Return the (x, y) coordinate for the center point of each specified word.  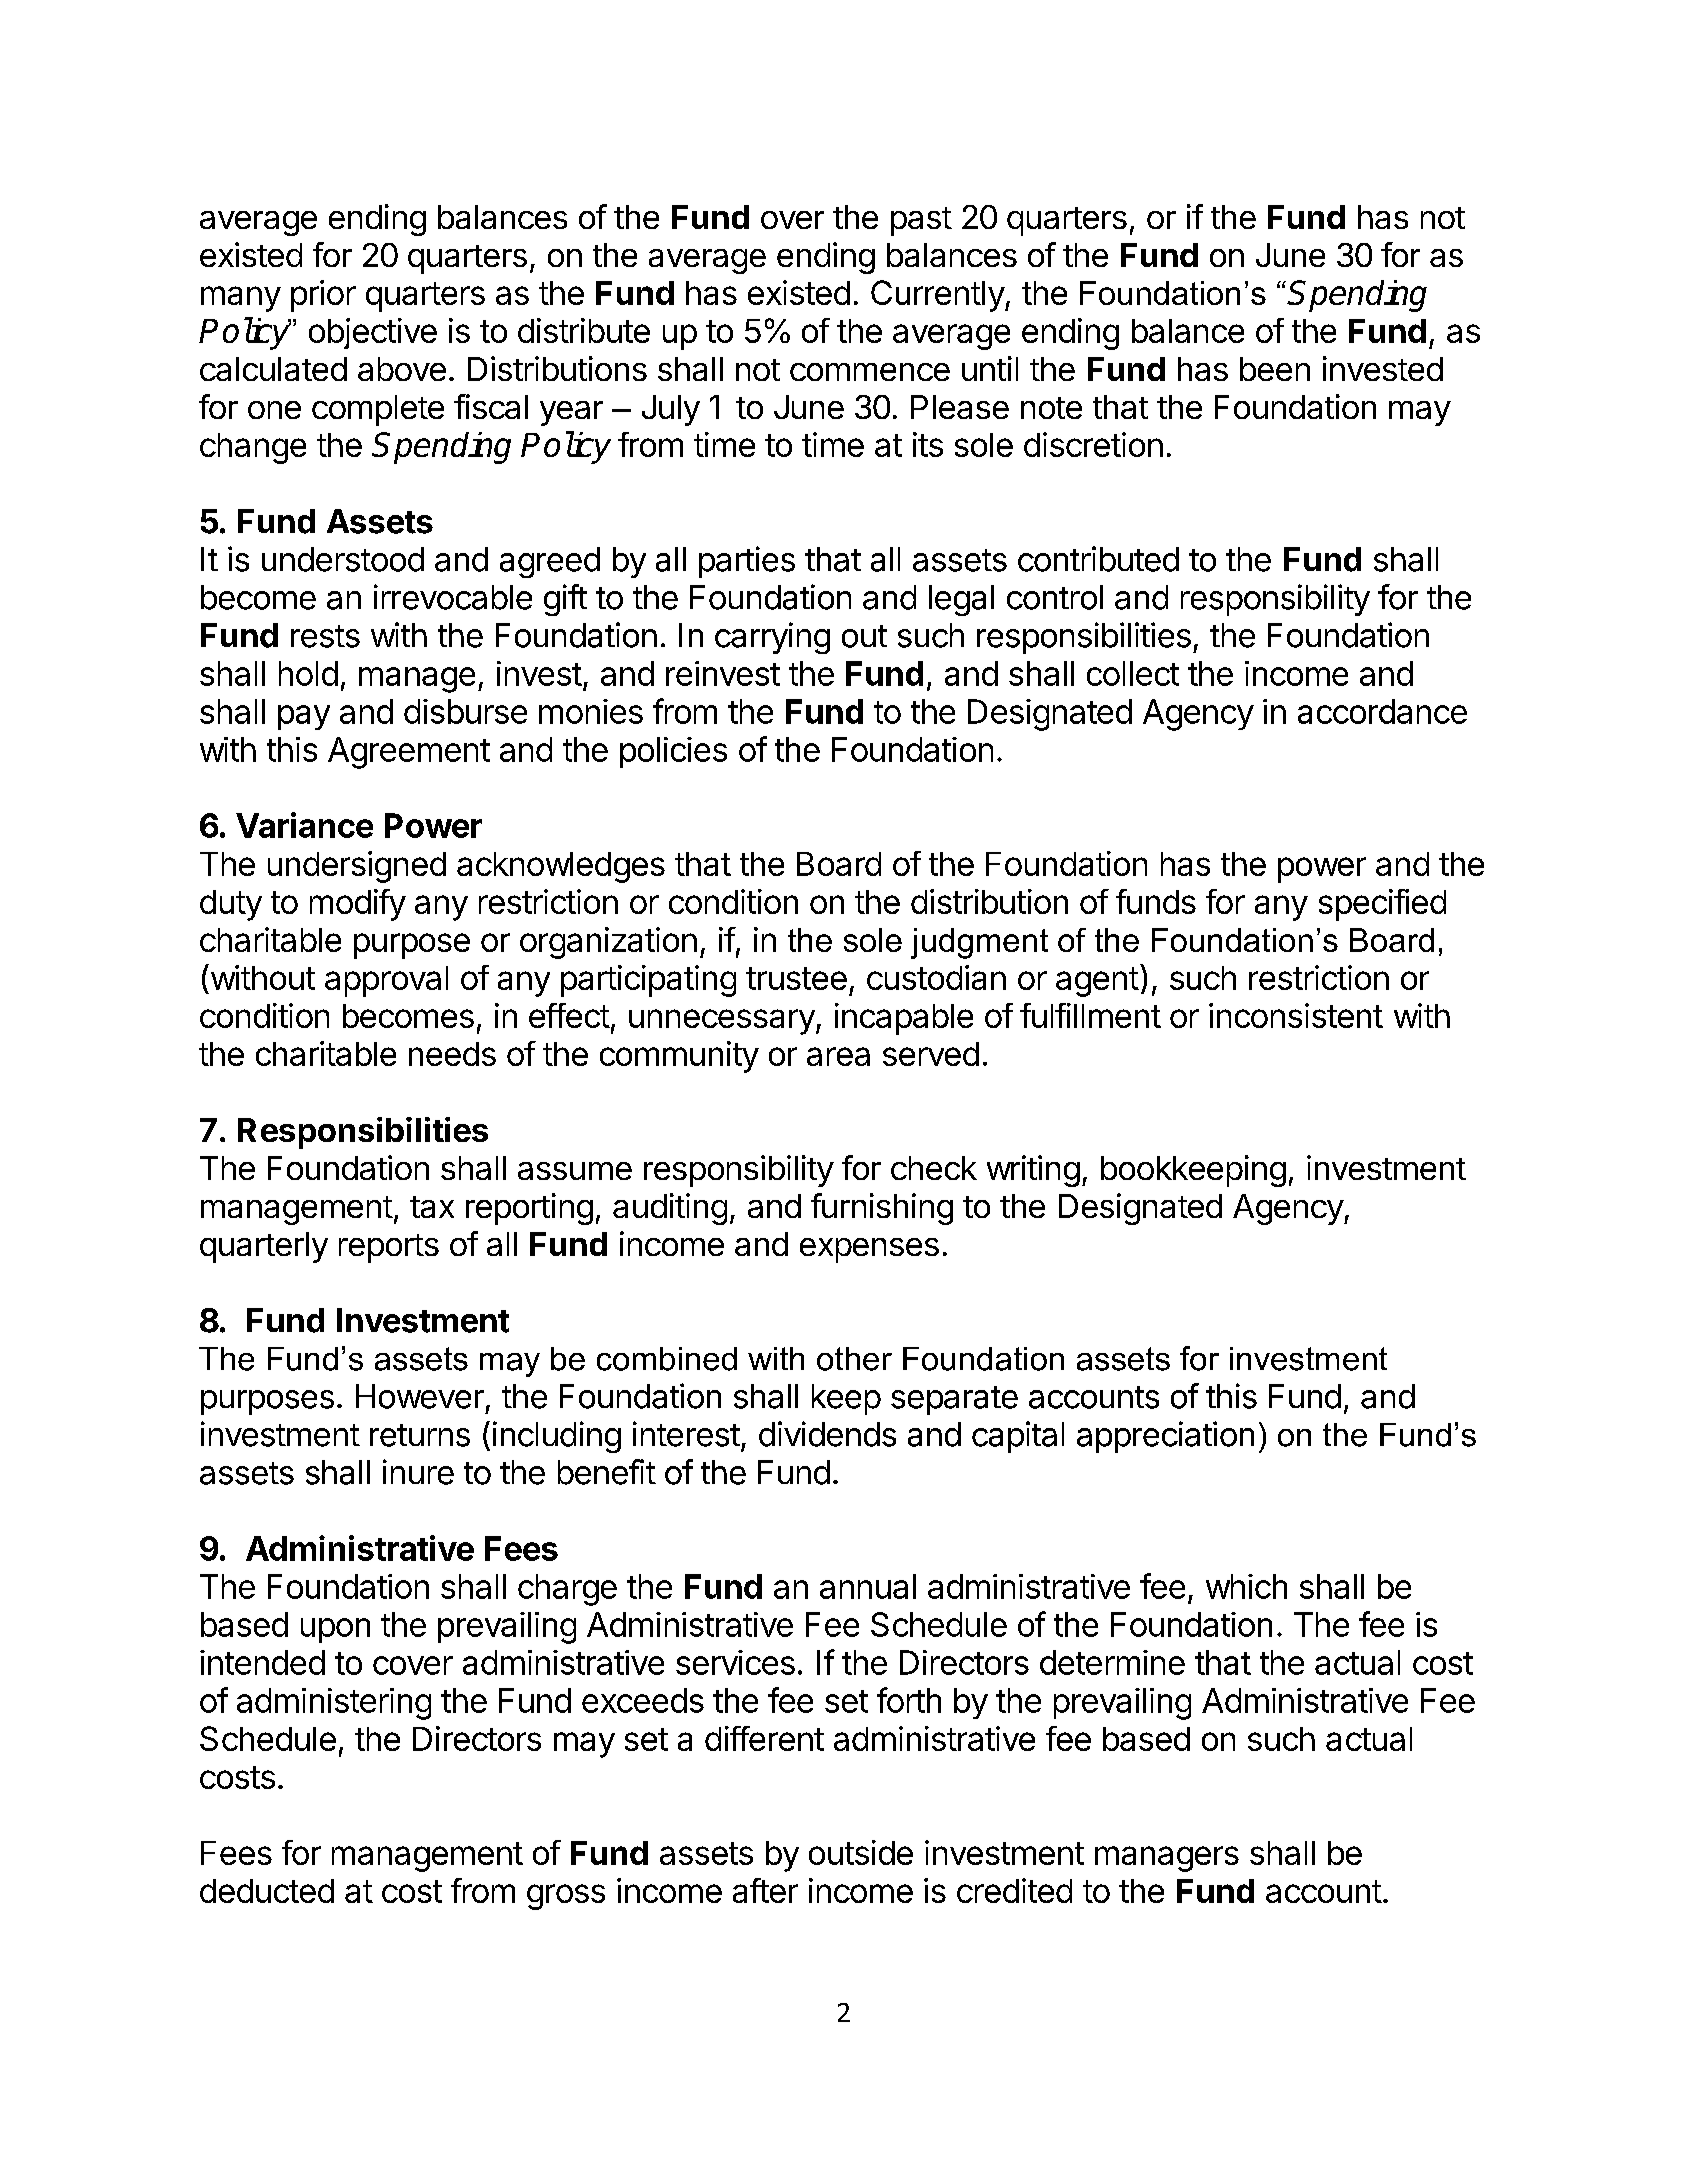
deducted (267, 1891)
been (1275, 369)
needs (452, 1054)
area (838, 1056)
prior (323, 296)
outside (861, 1852)
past (921, 221)
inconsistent (1296, 1015)
